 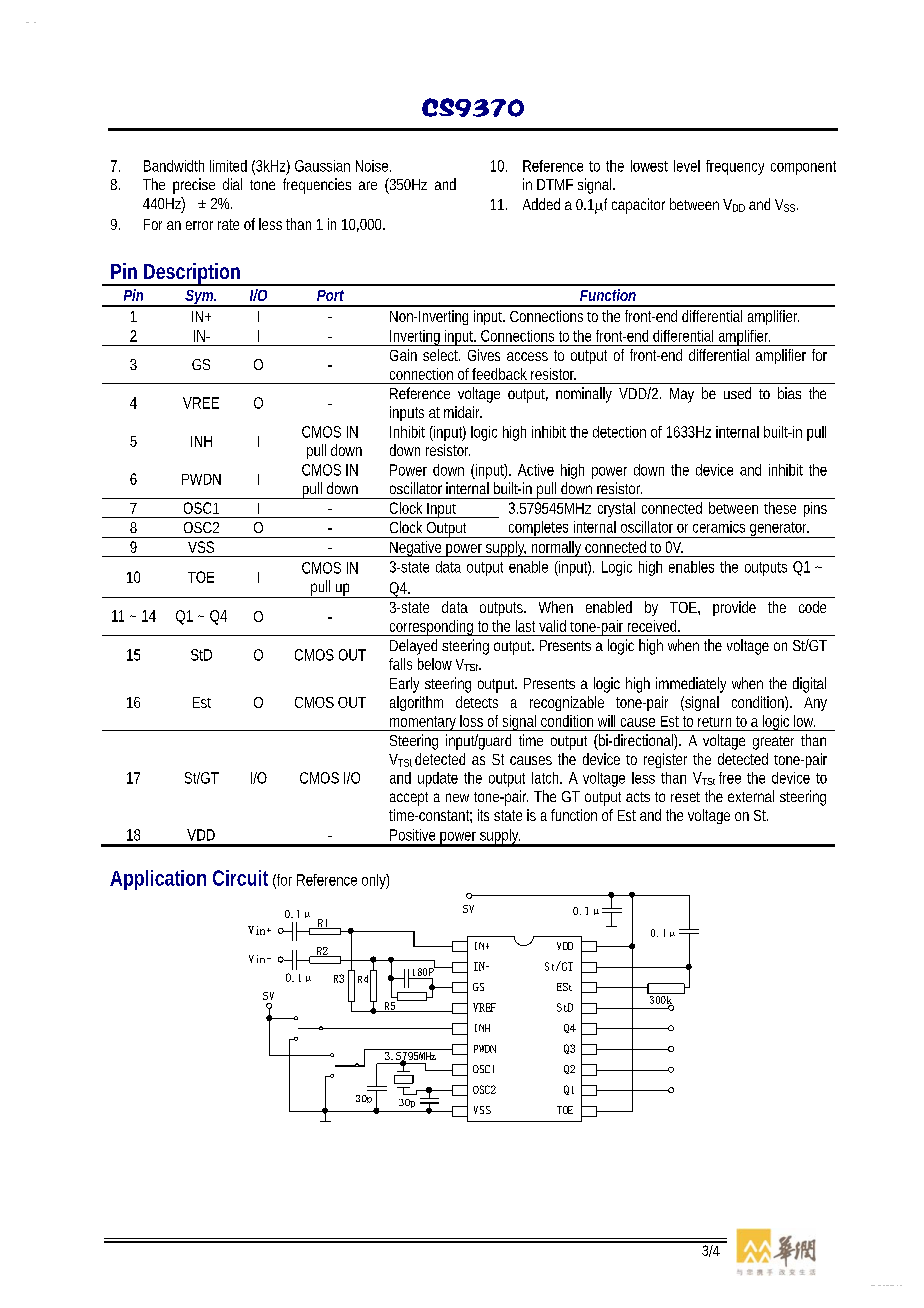 I want to click on detects, so click(x=477, y=702).
